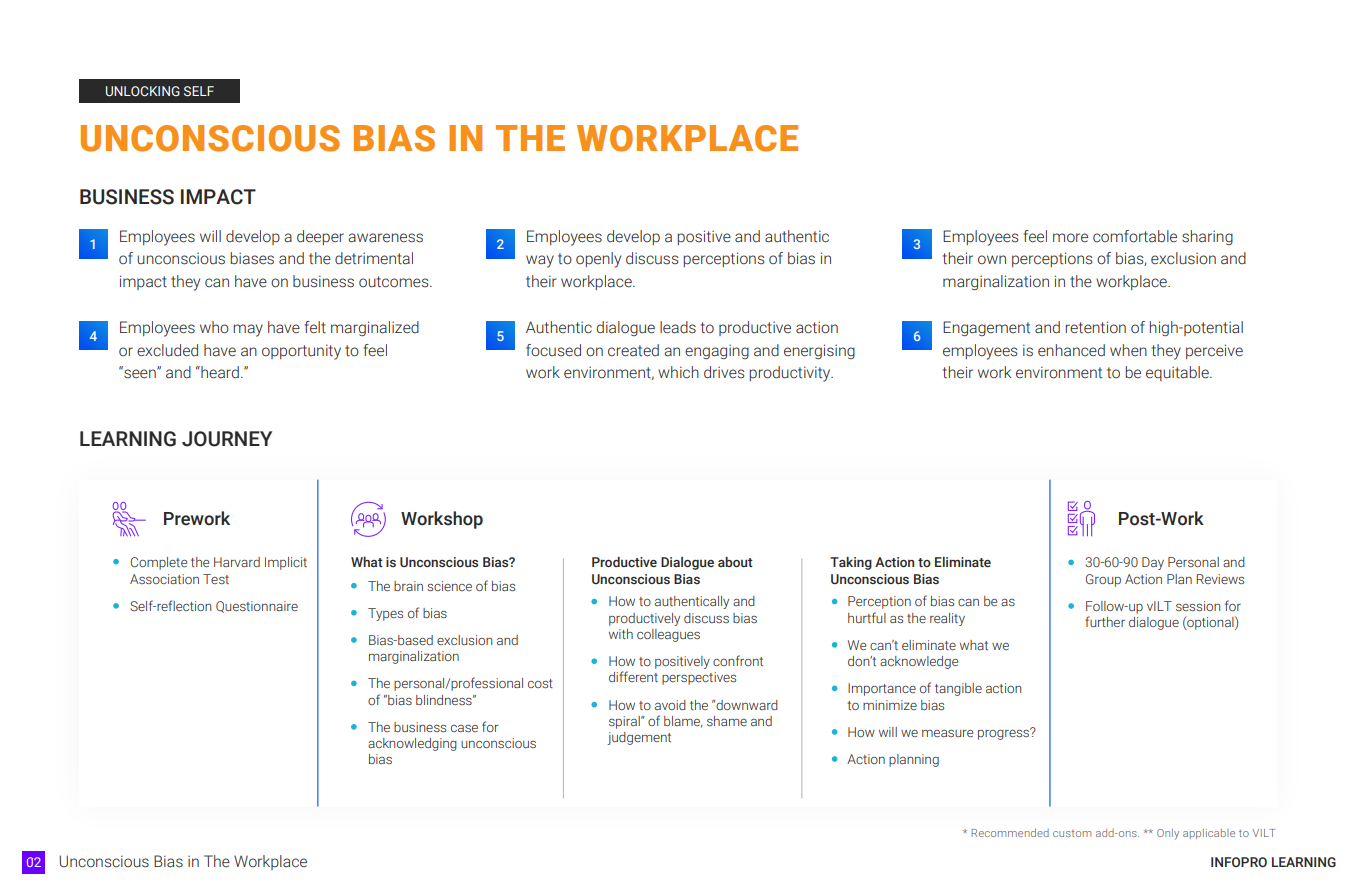 Image resolution: width=1359 pixels, height=896 pixels. What do you see at coordinates (1135, 236) in the document?
I see `comfortable` at bounding box center [1135, 236].
